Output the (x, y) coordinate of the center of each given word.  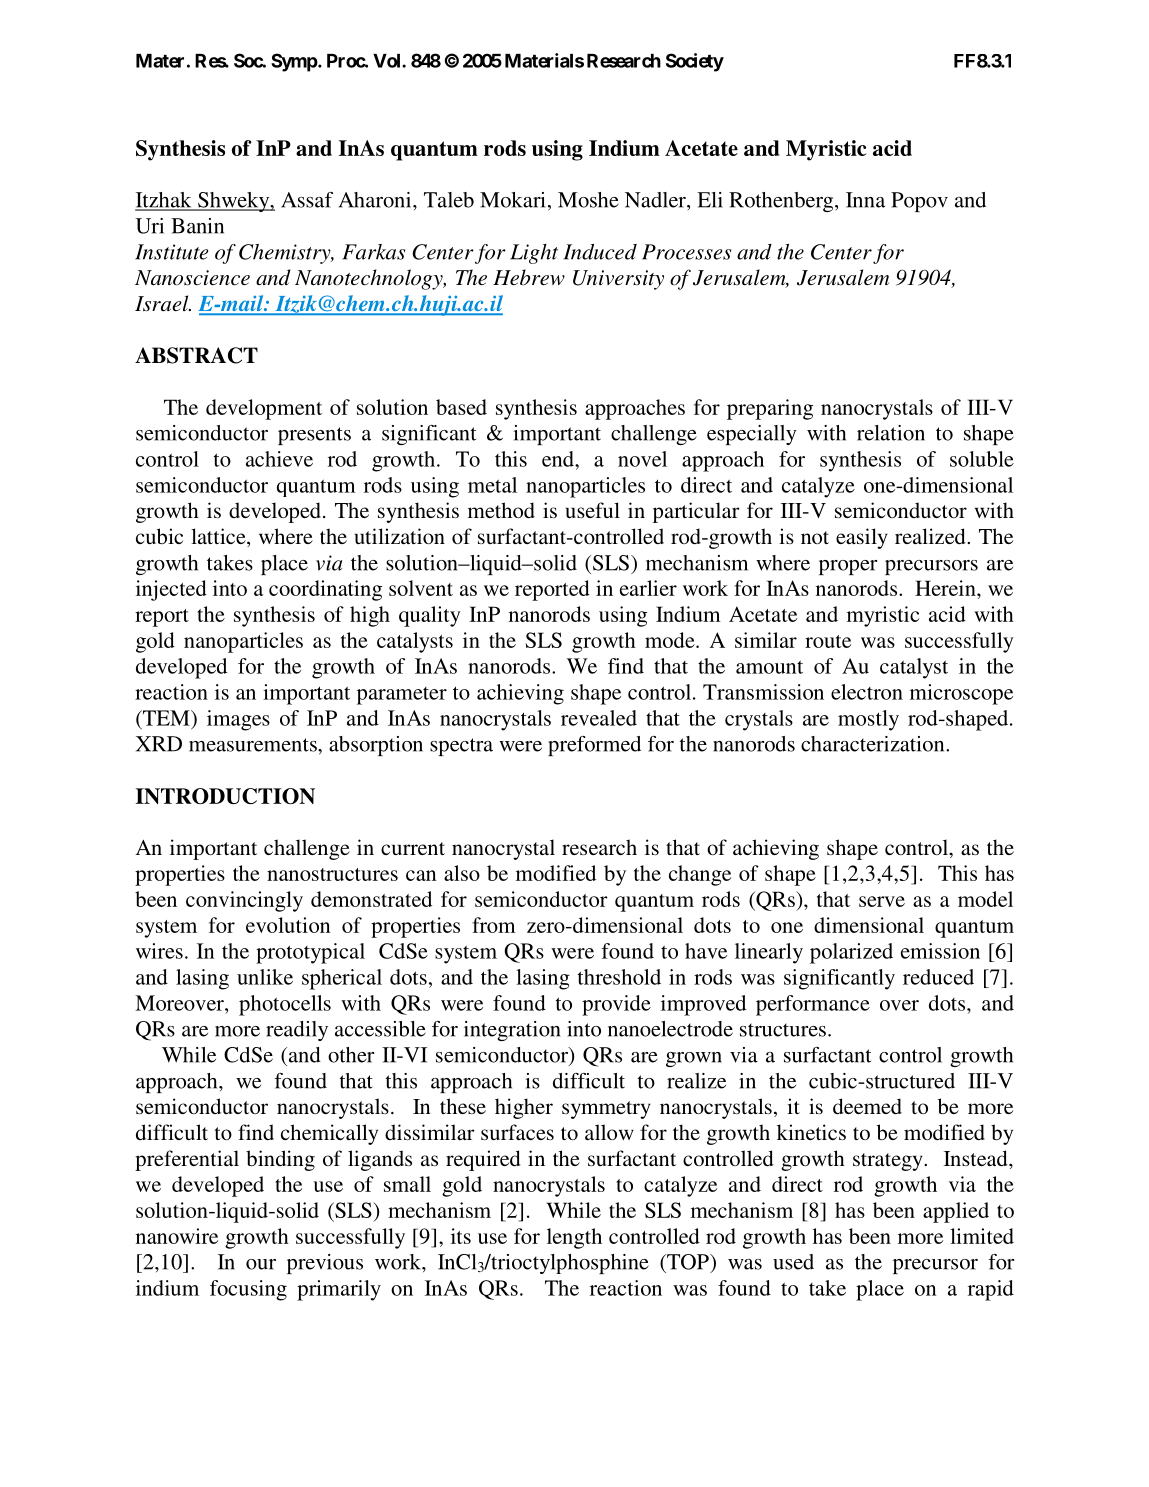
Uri (149, 226)
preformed (594, 746)
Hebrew (529, 277)
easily (862, 538)
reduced (938, 977)
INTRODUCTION (225, 796)
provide (616, 1005)
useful (593, 510)
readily (297, 1031)
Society (695, 62)
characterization (874, 744)
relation (891, 433)
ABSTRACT (196, 355)
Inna (865, 200)
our (261, 1264)
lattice (219, 537)
